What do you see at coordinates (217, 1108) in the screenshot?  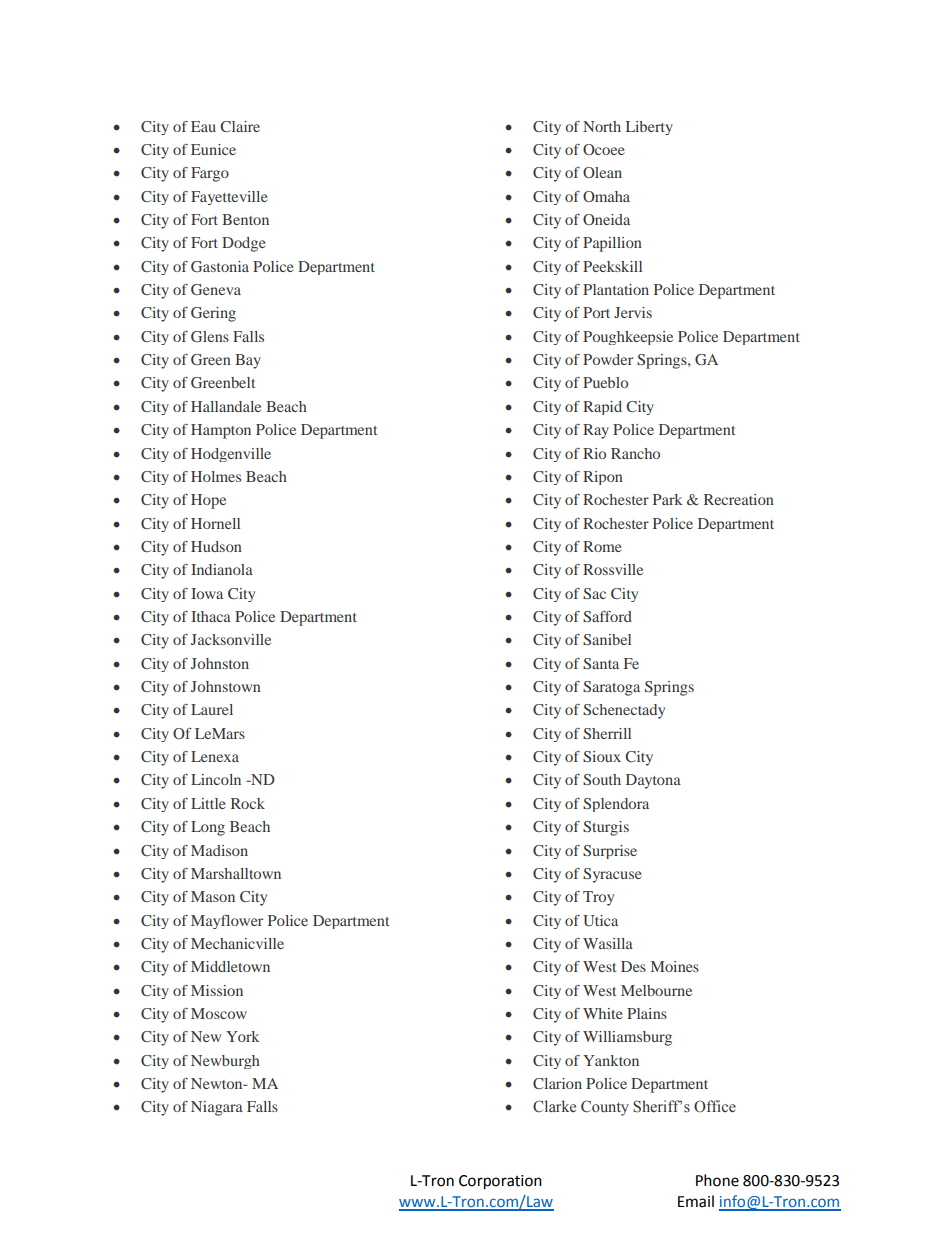 I see `Niagara` at bounding box center [217, 1108].
